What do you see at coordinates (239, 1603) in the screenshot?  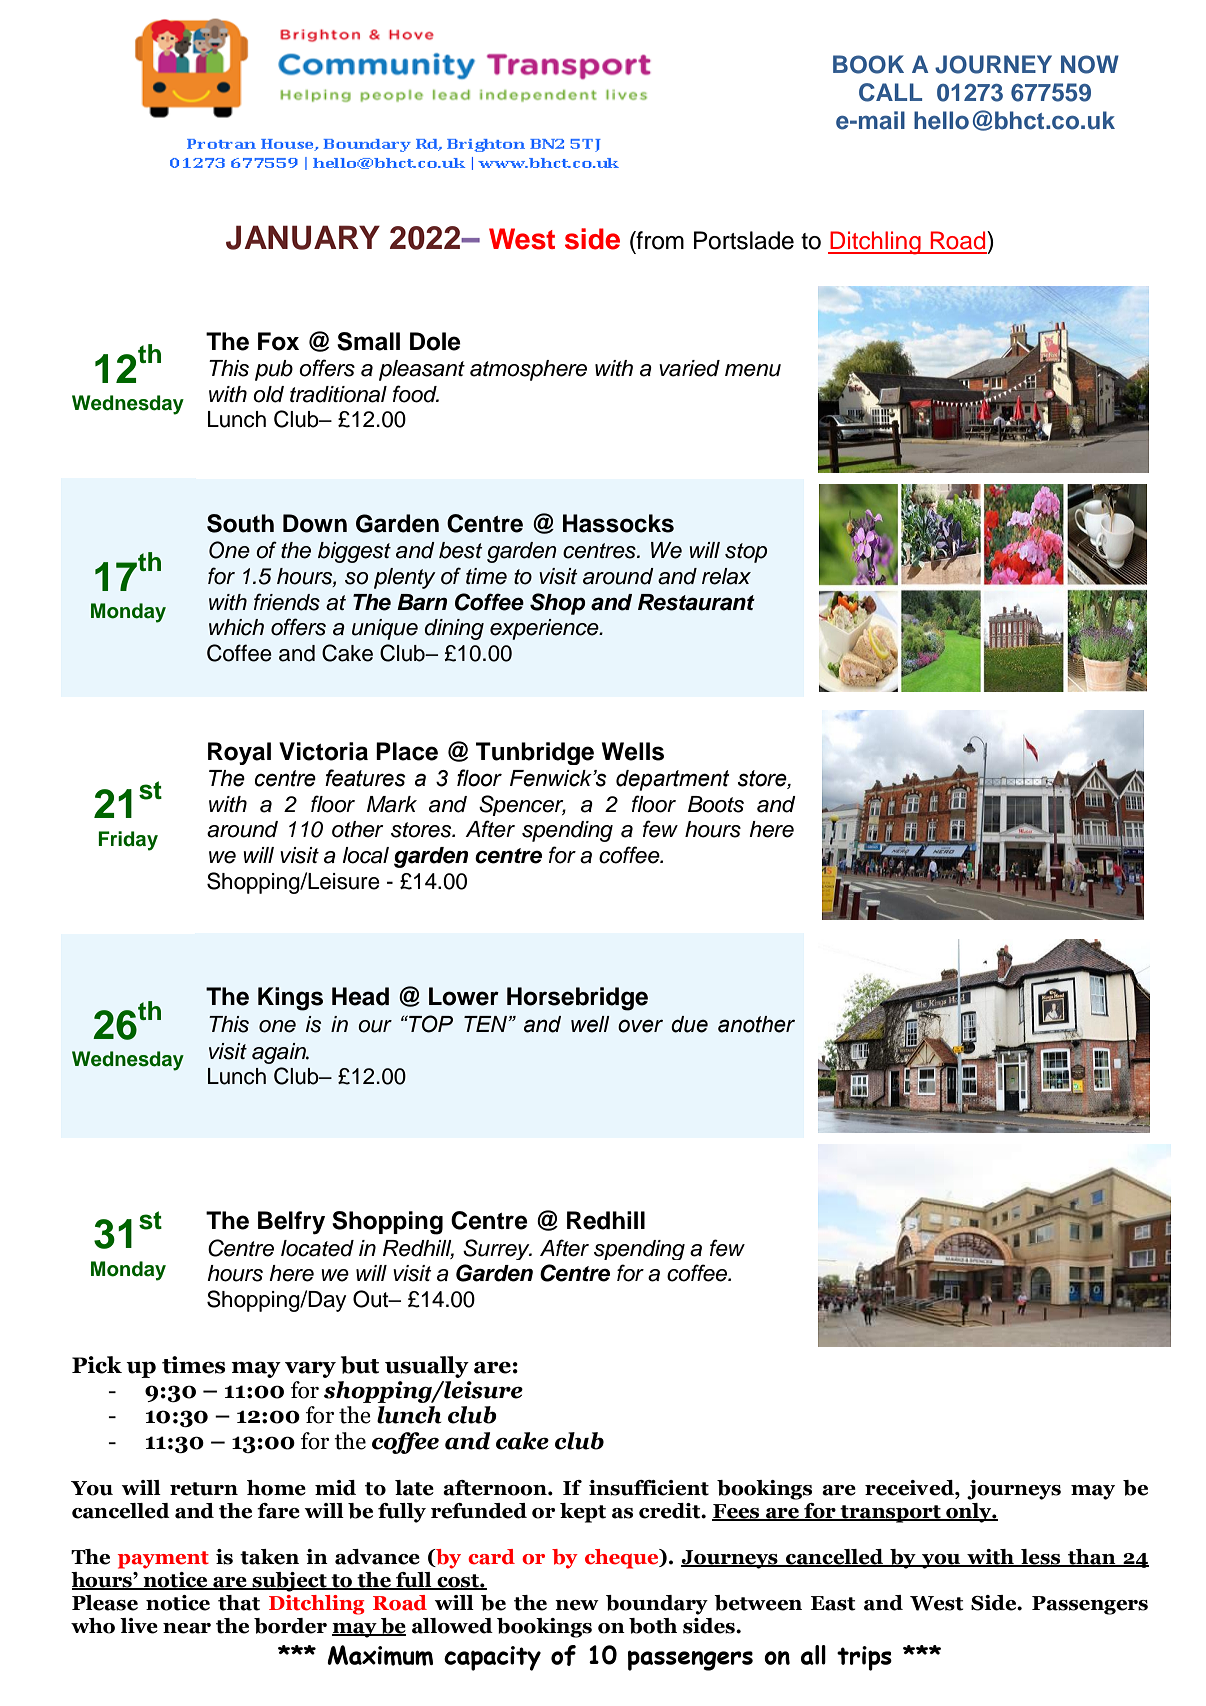 I see `that` at bounding box center [239, 1603].
